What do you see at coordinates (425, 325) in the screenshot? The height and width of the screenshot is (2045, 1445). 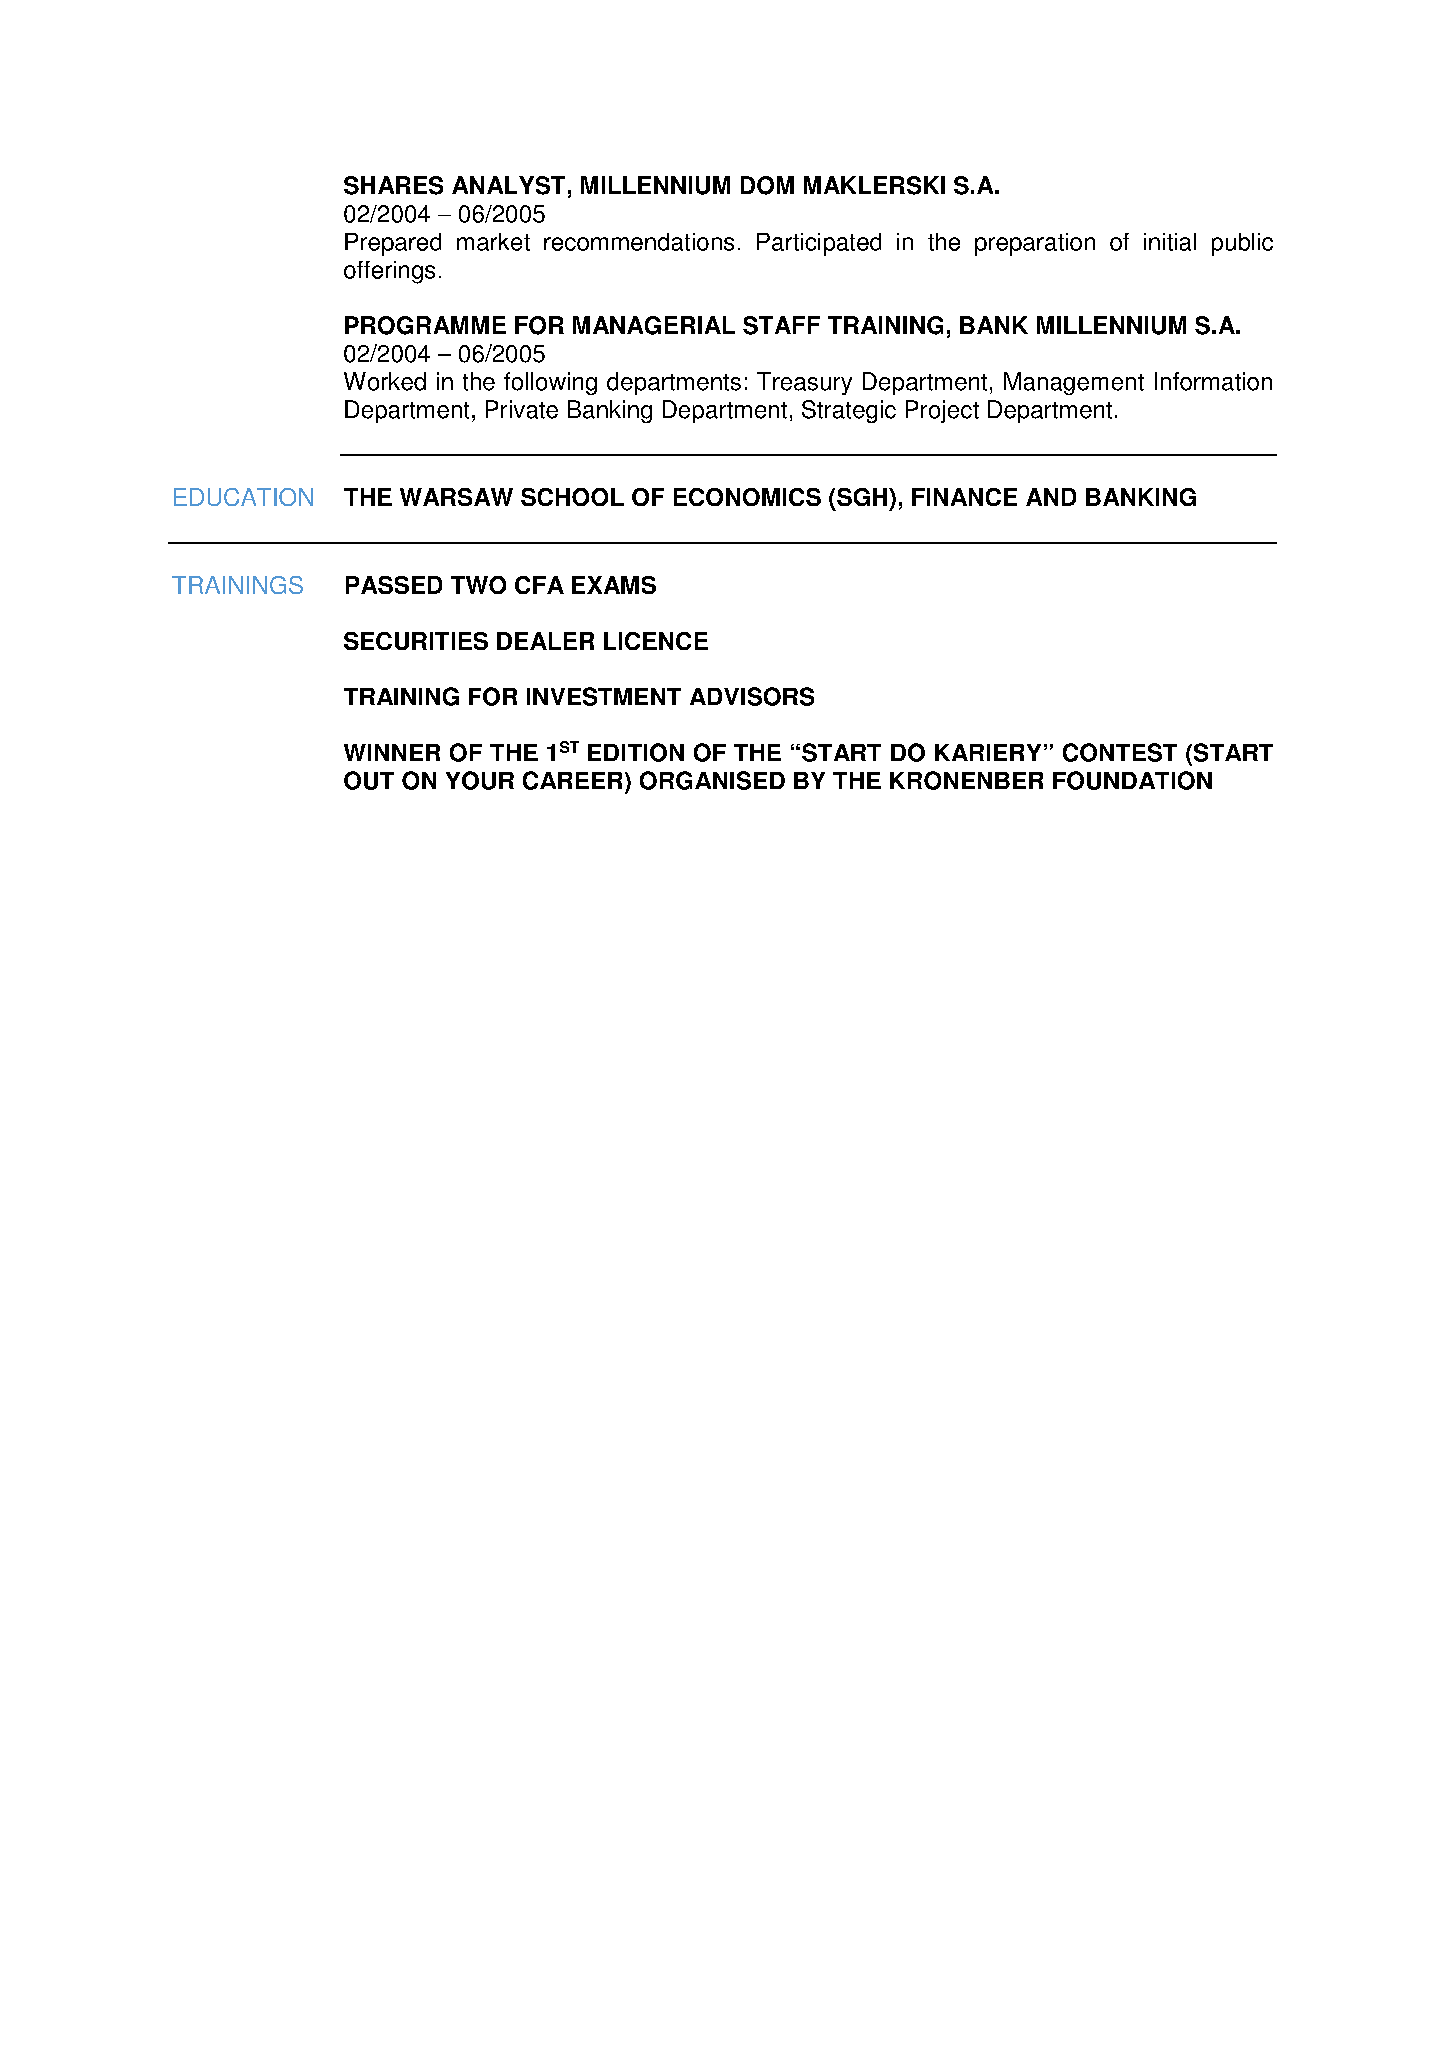 I see `PROGRAMME` at bounding box center [425, 325].
